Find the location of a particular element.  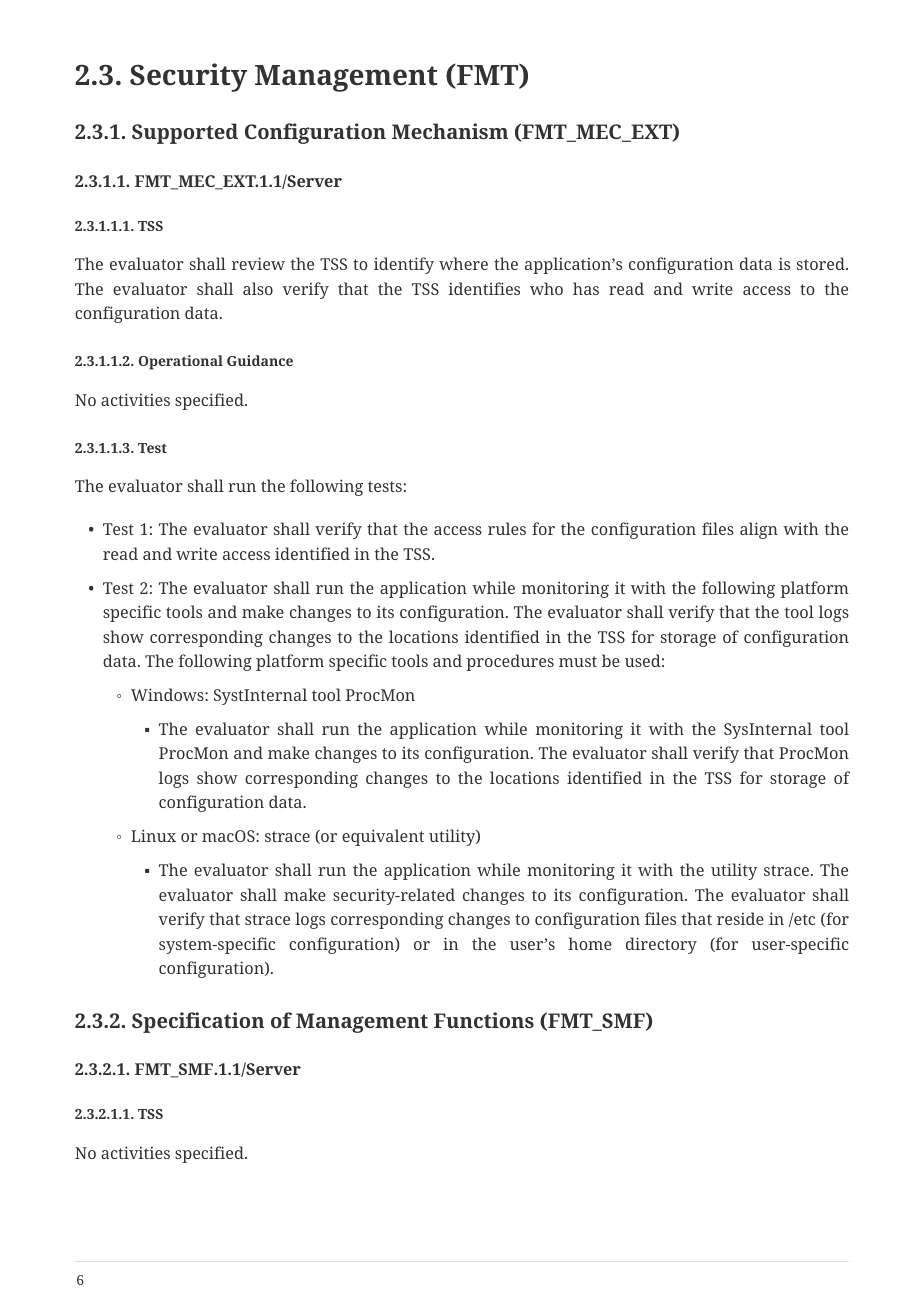

Linux is located at coordinates (153, 835).
